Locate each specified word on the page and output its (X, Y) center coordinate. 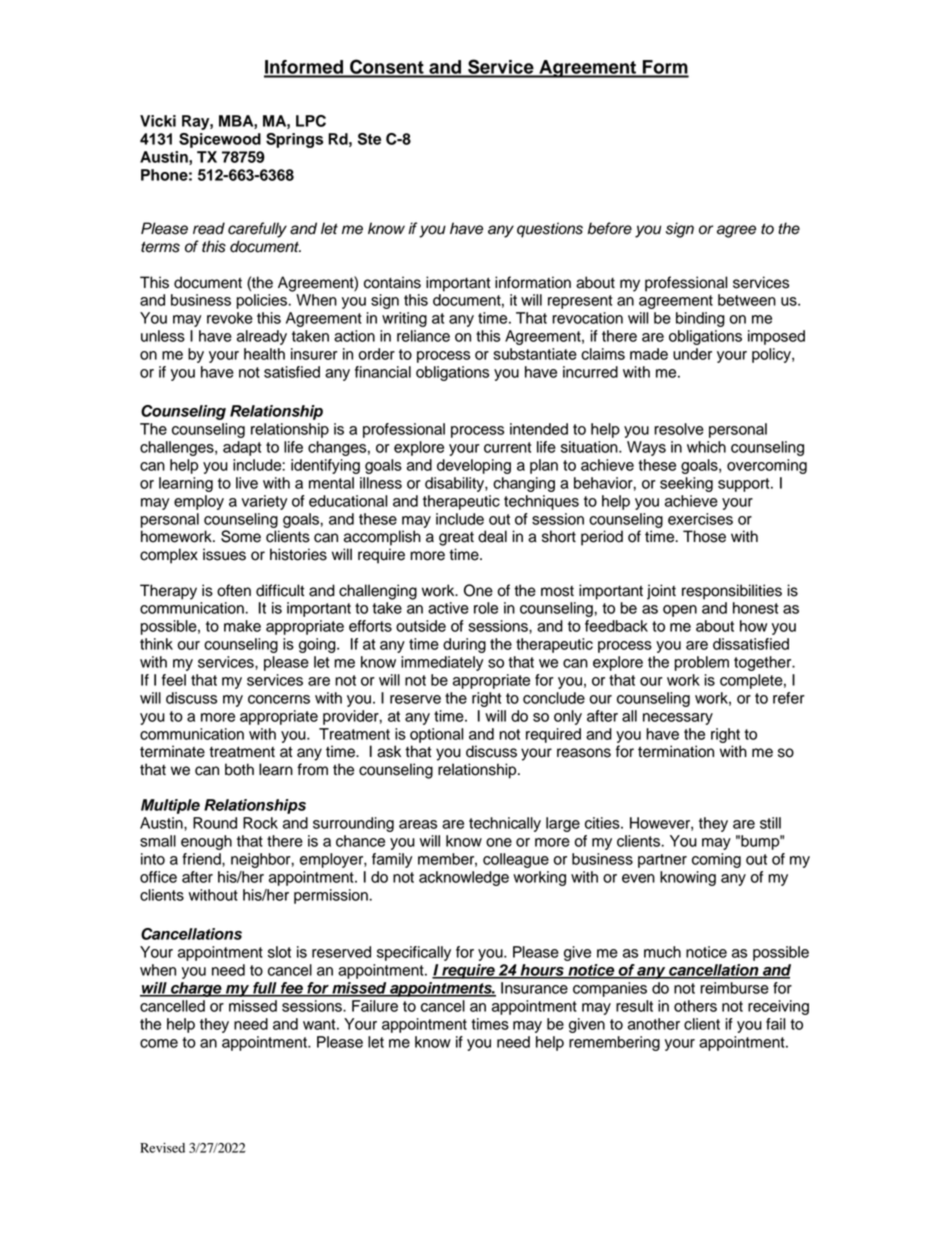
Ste (369, 139)
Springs (294, 140)
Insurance (534, 988)
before (609, 228)
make (242, 626)
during (464, 645)
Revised (162, 1148)
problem (702, 663)
